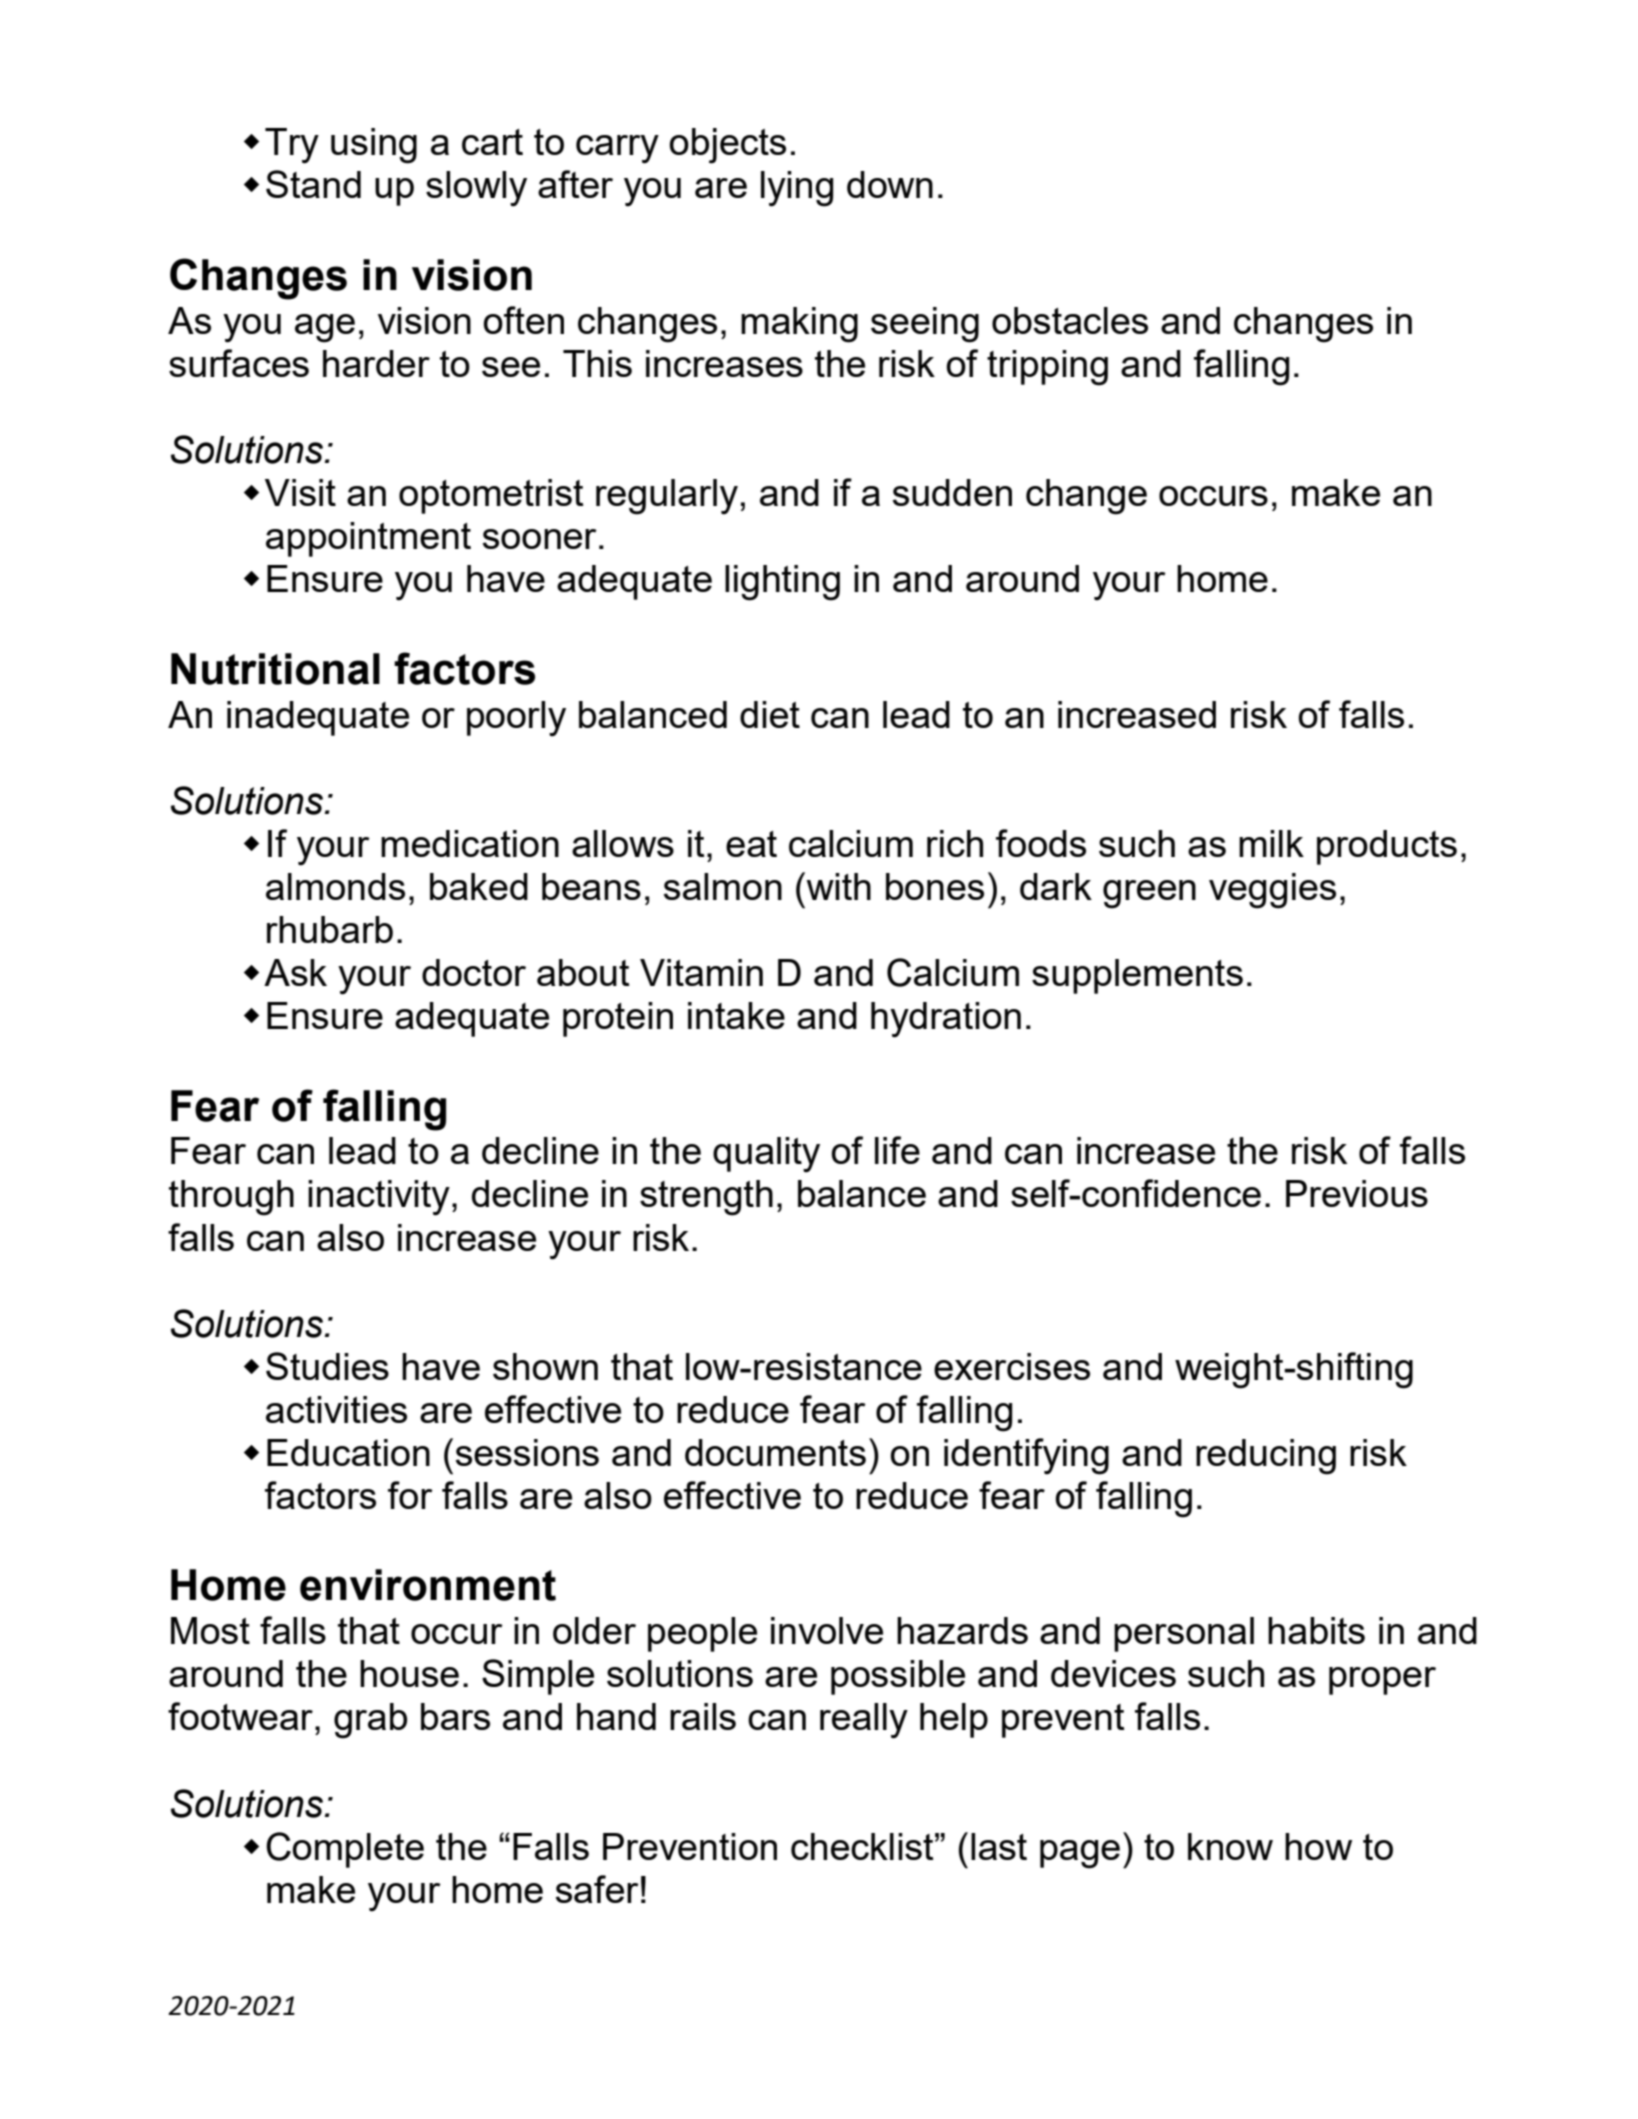 The image size is (1638, 2119). What do you see at coordinates (864, 1721) in the screenshot?
I see `really` at bounding box center [864, 1721].
